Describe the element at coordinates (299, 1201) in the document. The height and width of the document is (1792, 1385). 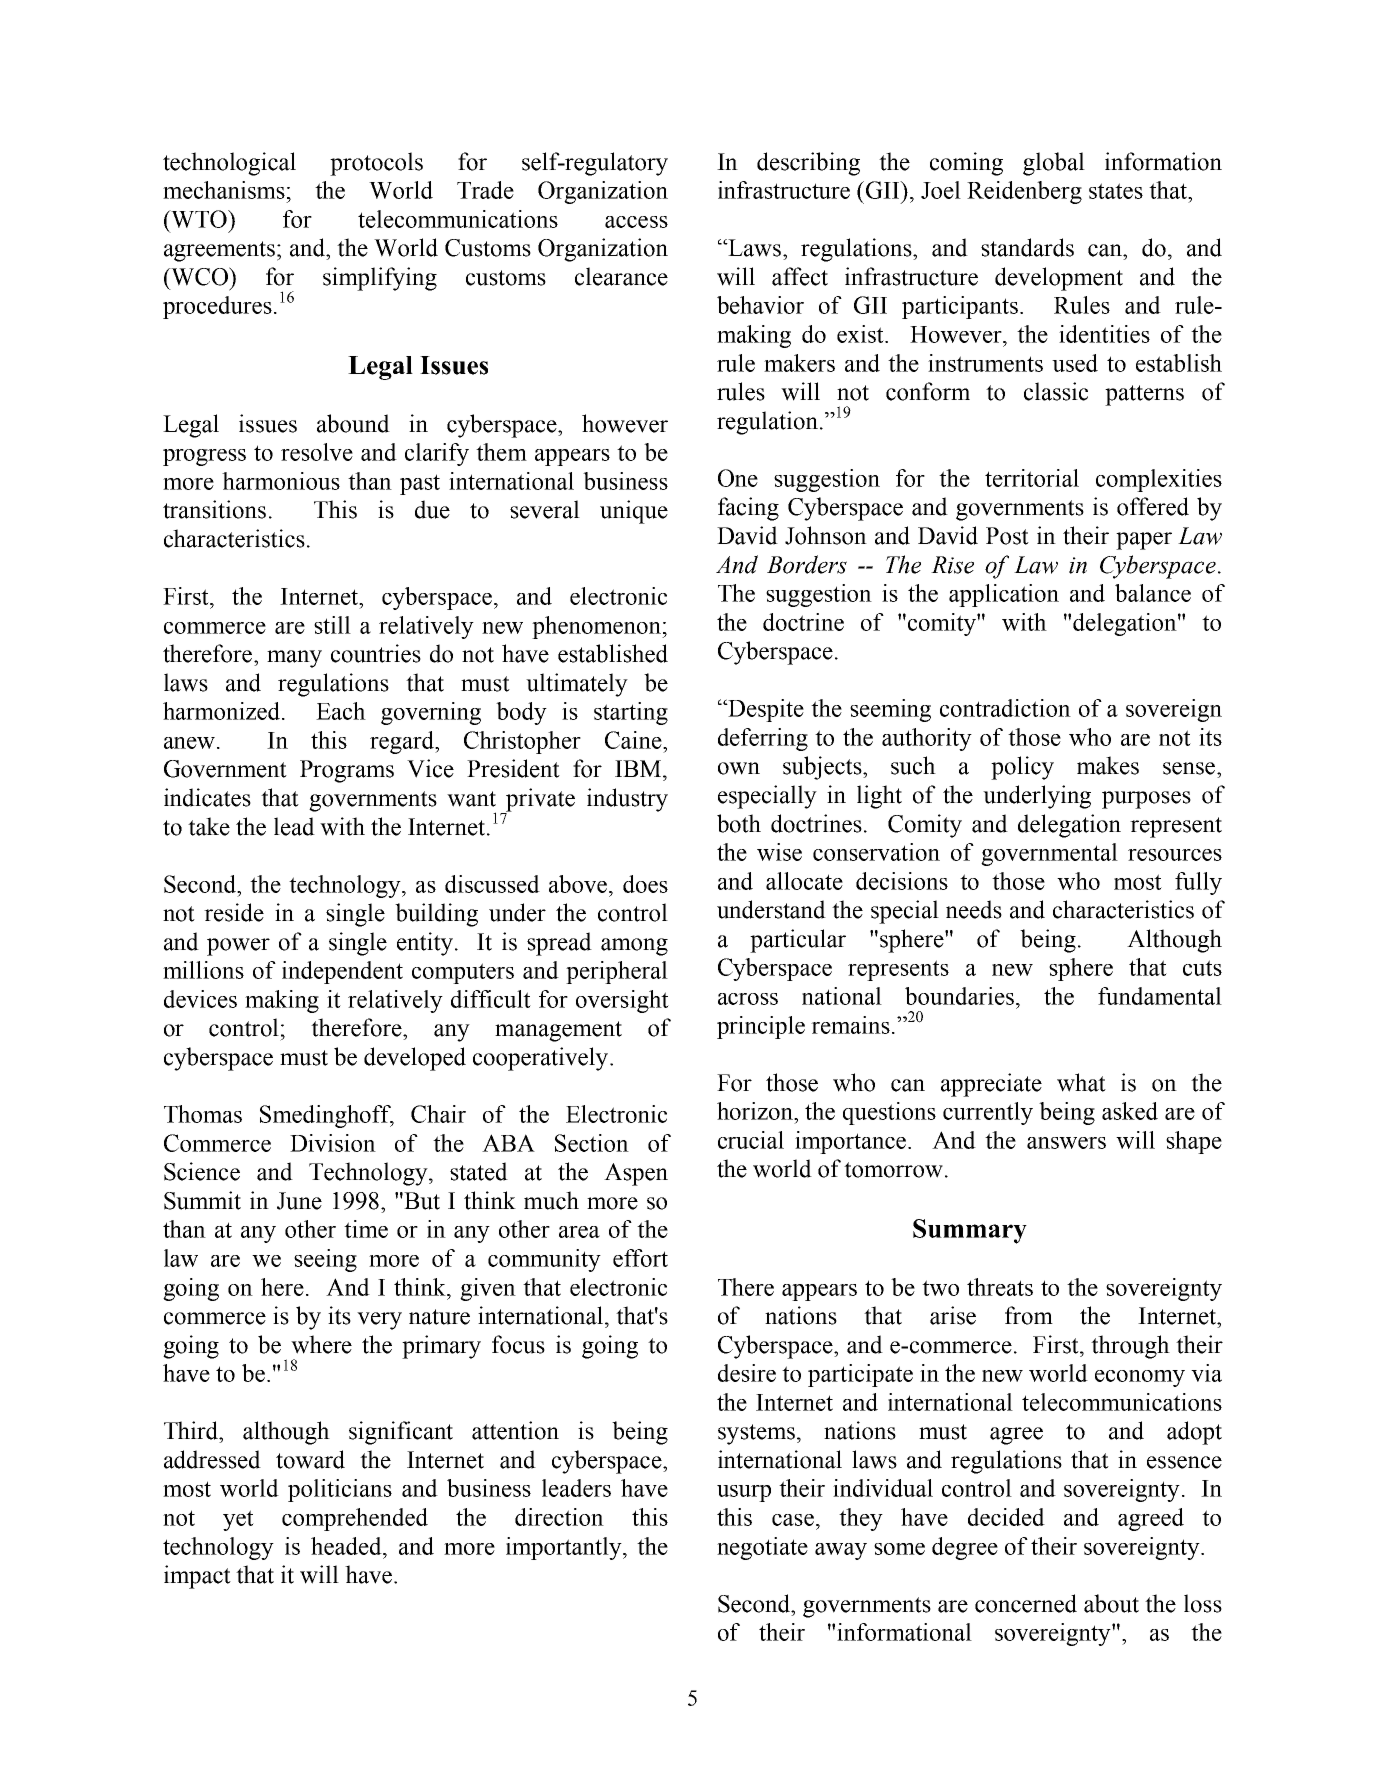
I see `June` at that location.
